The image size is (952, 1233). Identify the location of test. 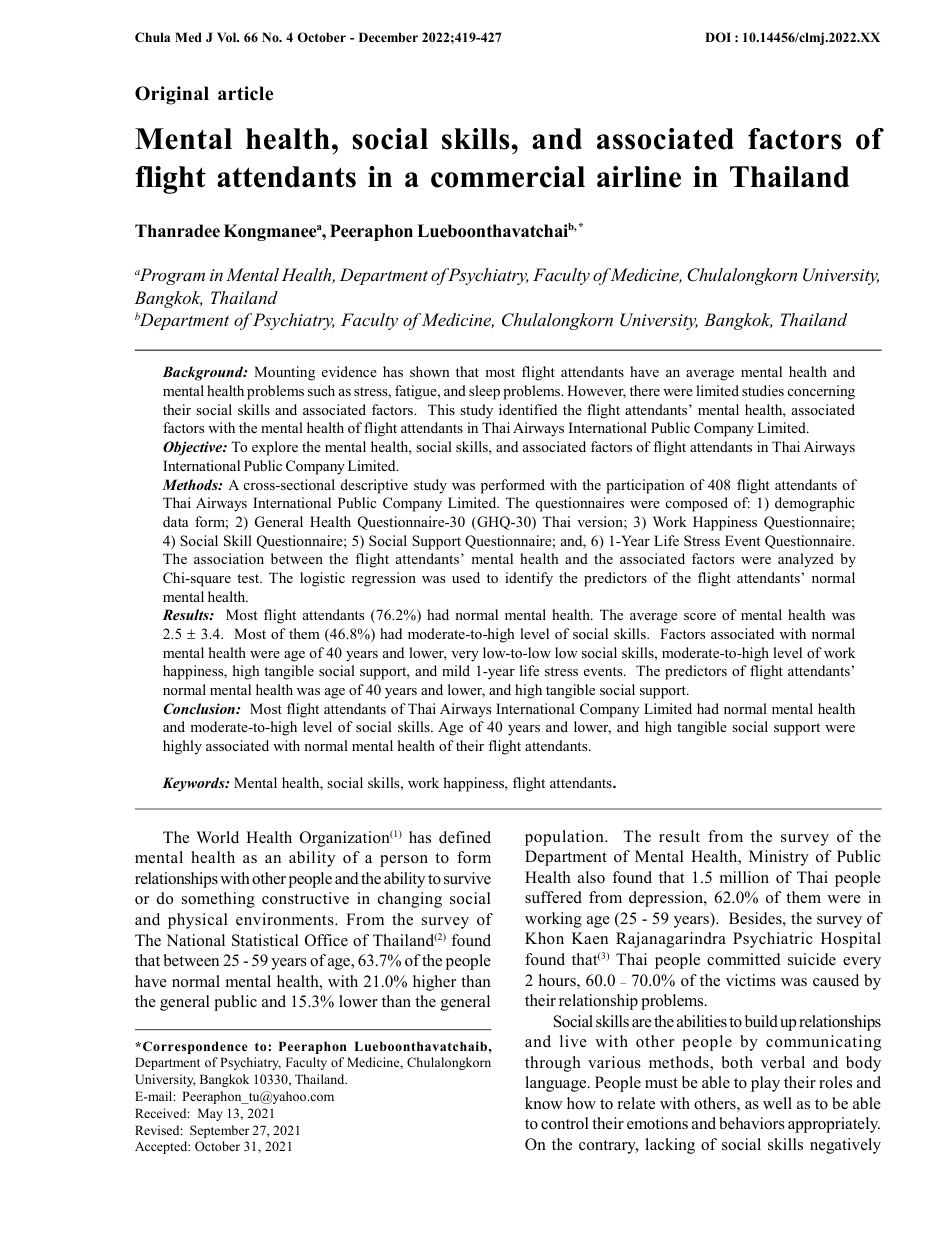
(249, 578).
